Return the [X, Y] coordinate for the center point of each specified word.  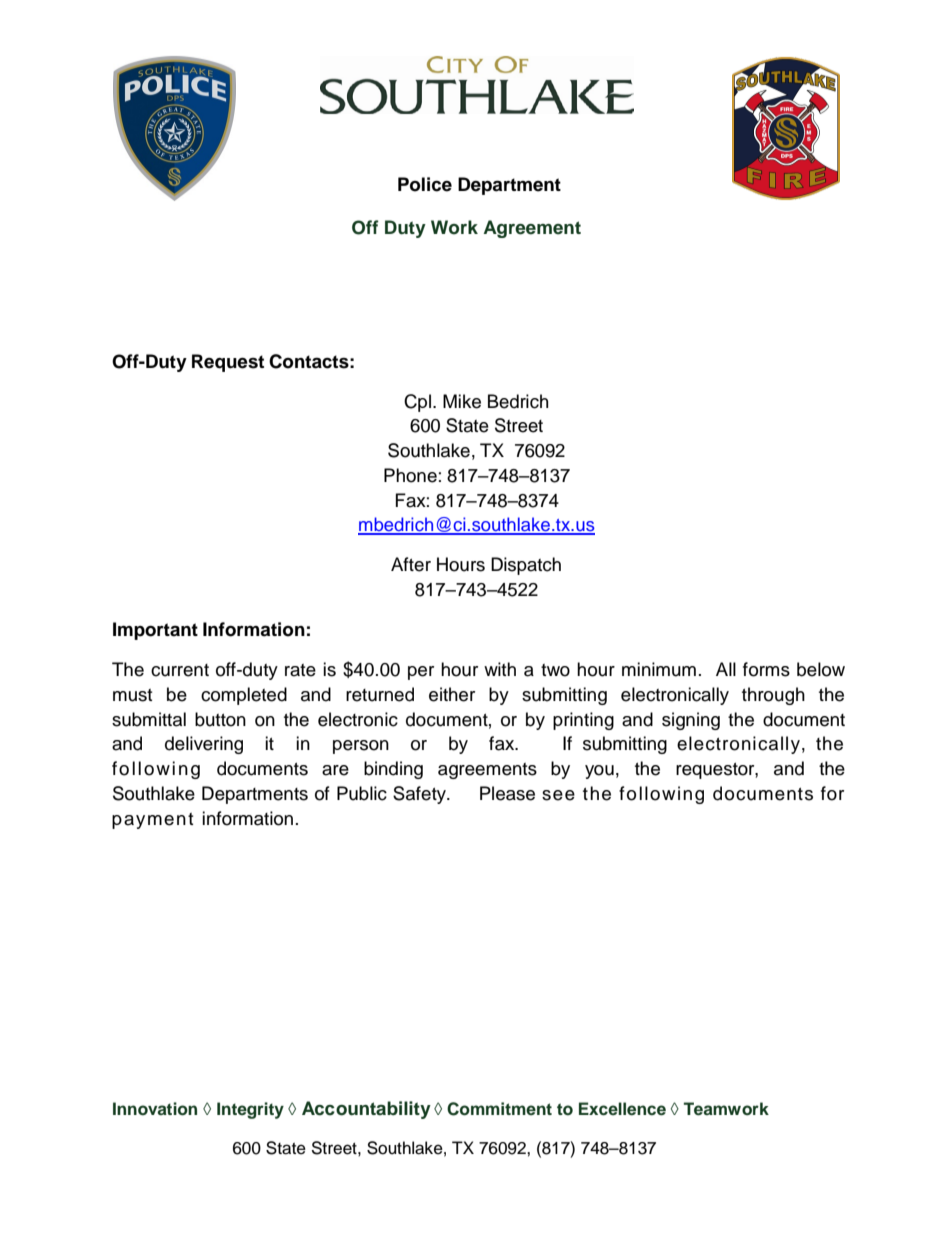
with [500, 669]
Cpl [417, 403]
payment [152, 821]
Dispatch [526, 566]
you [599, 772]
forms [766, 669]
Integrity [250, 1110]
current [180, 670]
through [773, 696]
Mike [462, 401]
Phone [410, 475]
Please [507, 793]
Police [425, 184]
